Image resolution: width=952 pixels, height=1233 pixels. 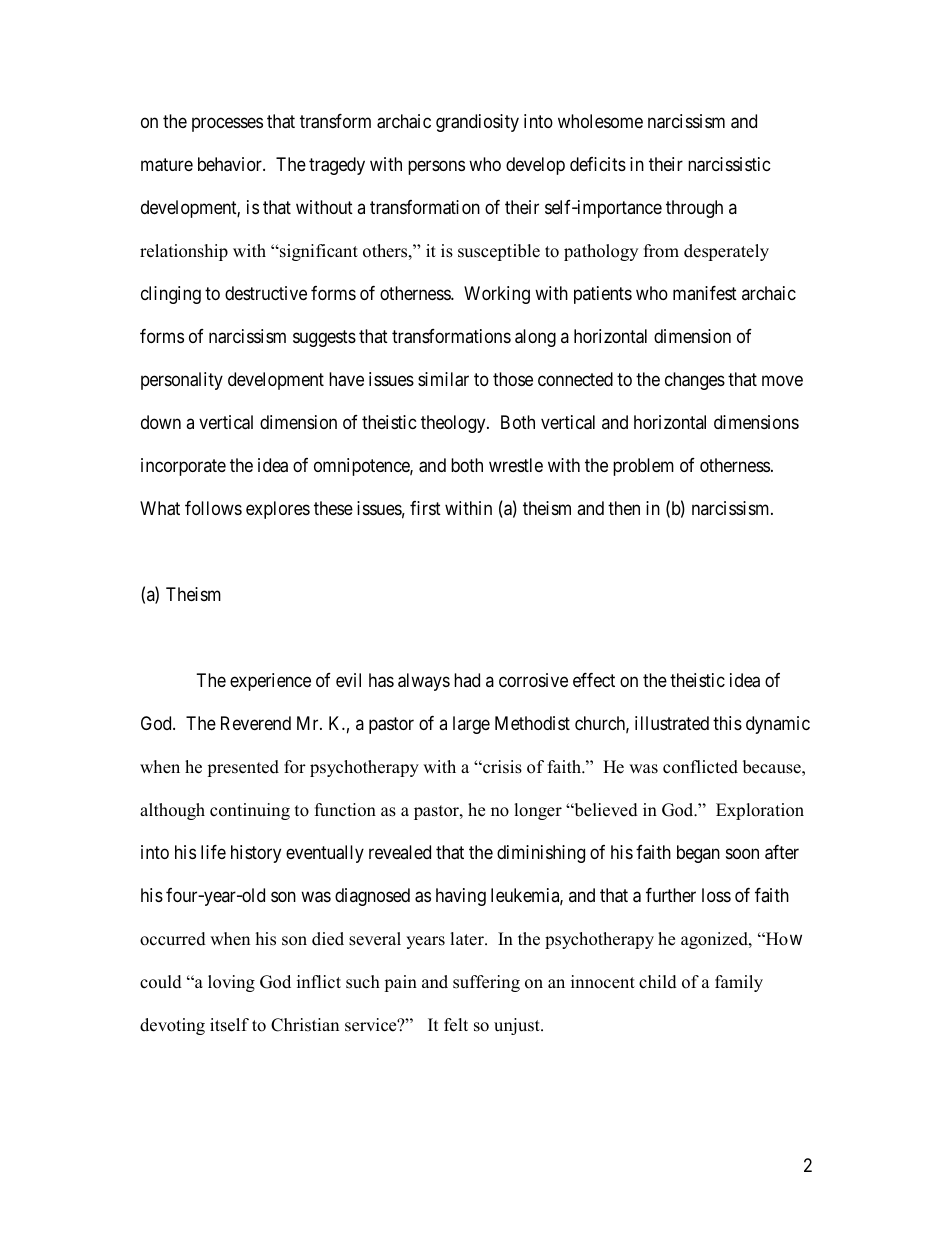 What do you see at coordinates (231, 983) in the image?
I see `loving` at bounding box center [231, 983].
